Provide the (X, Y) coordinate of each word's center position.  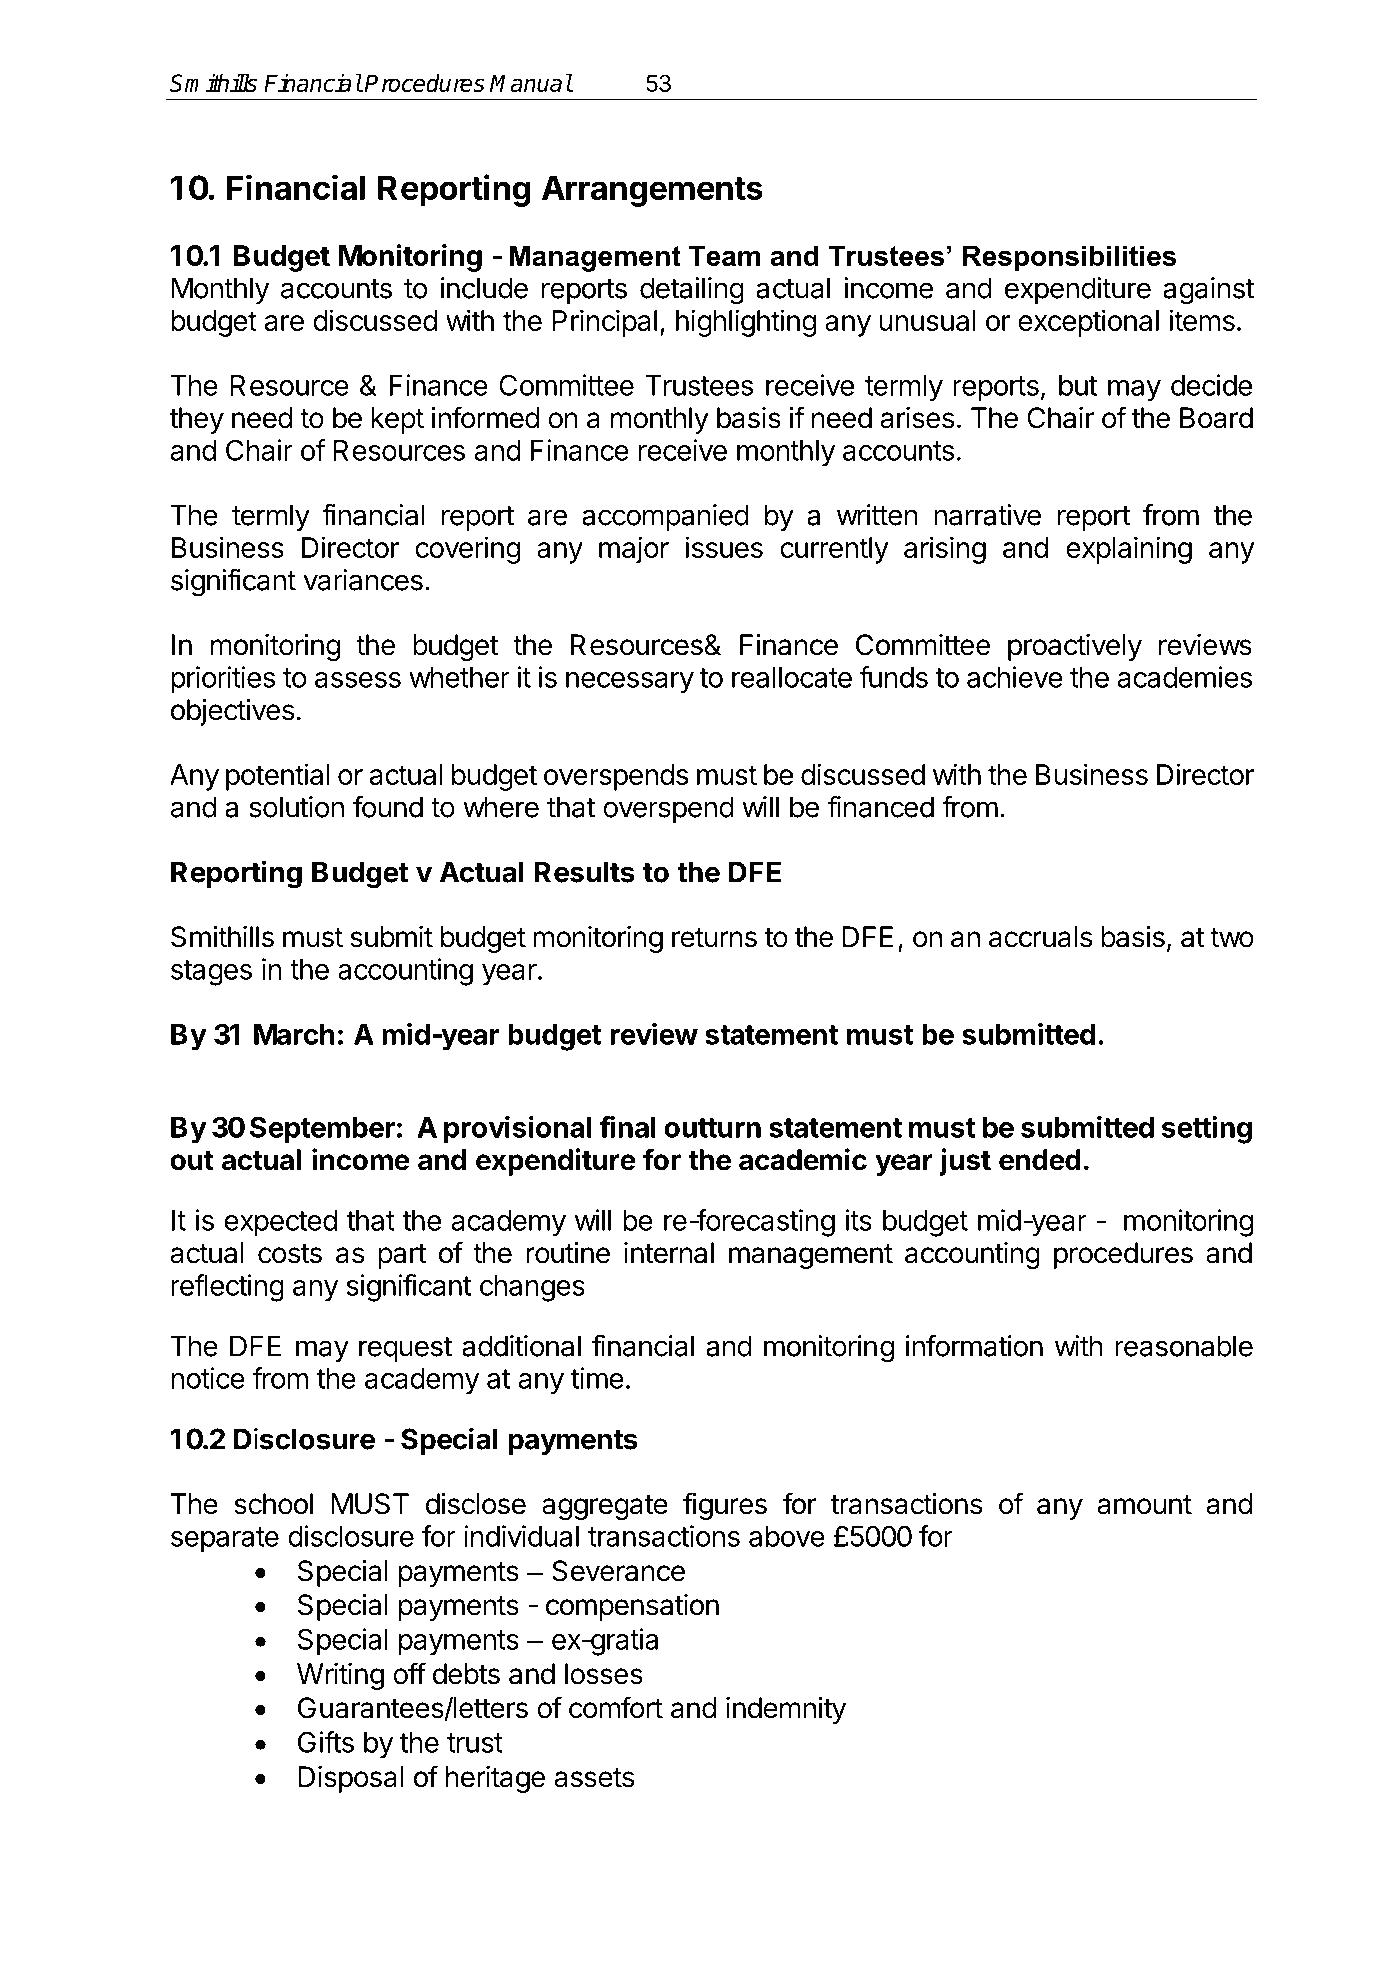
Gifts (326, 1742)
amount (1144, 1505)
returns (714, 938)
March (294, 1034)
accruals (1040, 937)
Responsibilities (1069, 258)
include (484, 288)
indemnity (786, 1710)
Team (724, 255)
